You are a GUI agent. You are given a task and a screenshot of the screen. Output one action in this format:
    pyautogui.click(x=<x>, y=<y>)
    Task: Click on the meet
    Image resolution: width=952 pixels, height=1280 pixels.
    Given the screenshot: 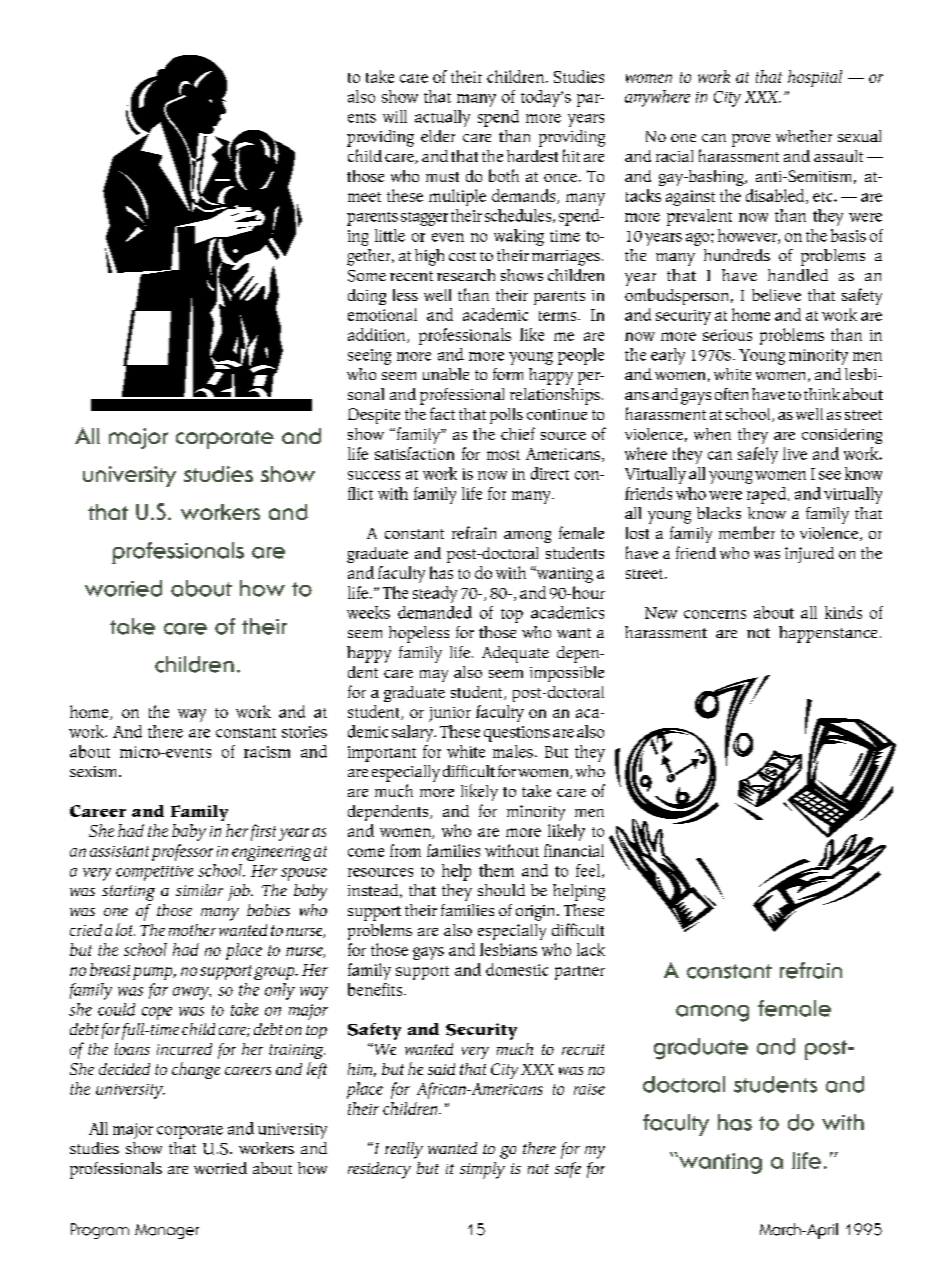 What is the action you would take?
    pyautogui.click(x=364, y=197)
